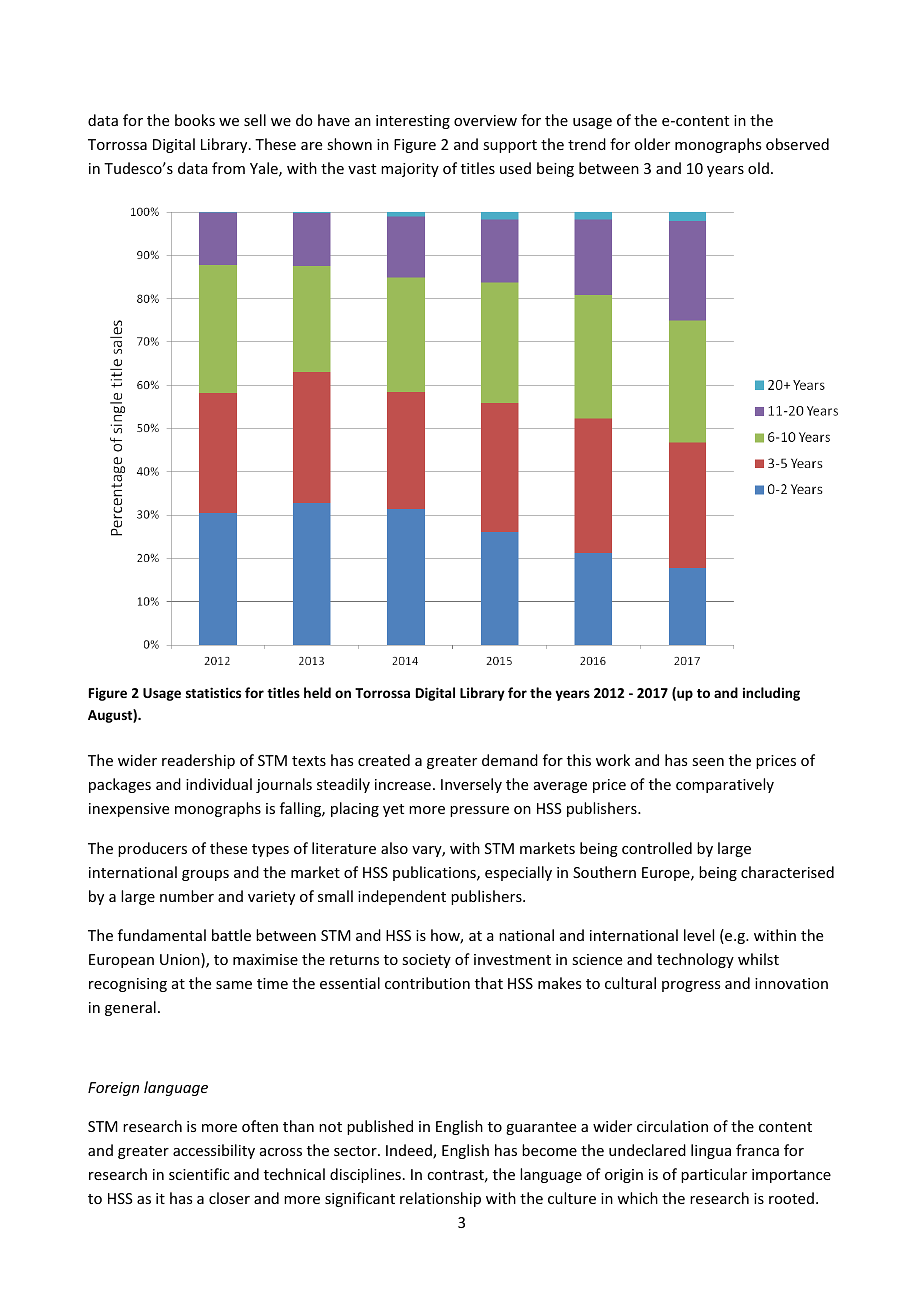 Image resolution: width=924 pixels, height=1308 pixels. Describe the element at coordinates (152, 849) in the image. I see `producers` at that location.
